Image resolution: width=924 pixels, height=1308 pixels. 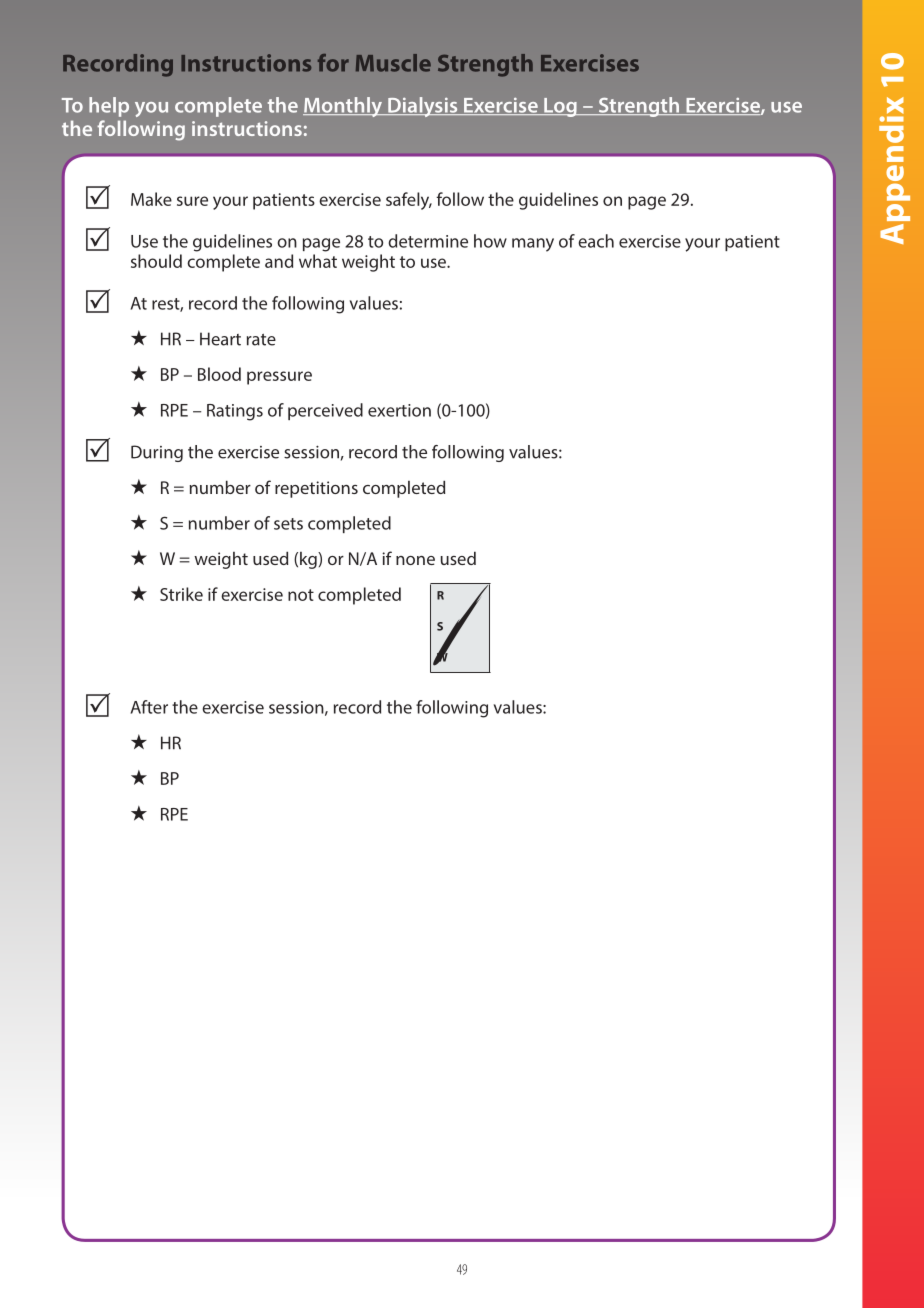 I want to click on Log, so click(x=560, y=107).
